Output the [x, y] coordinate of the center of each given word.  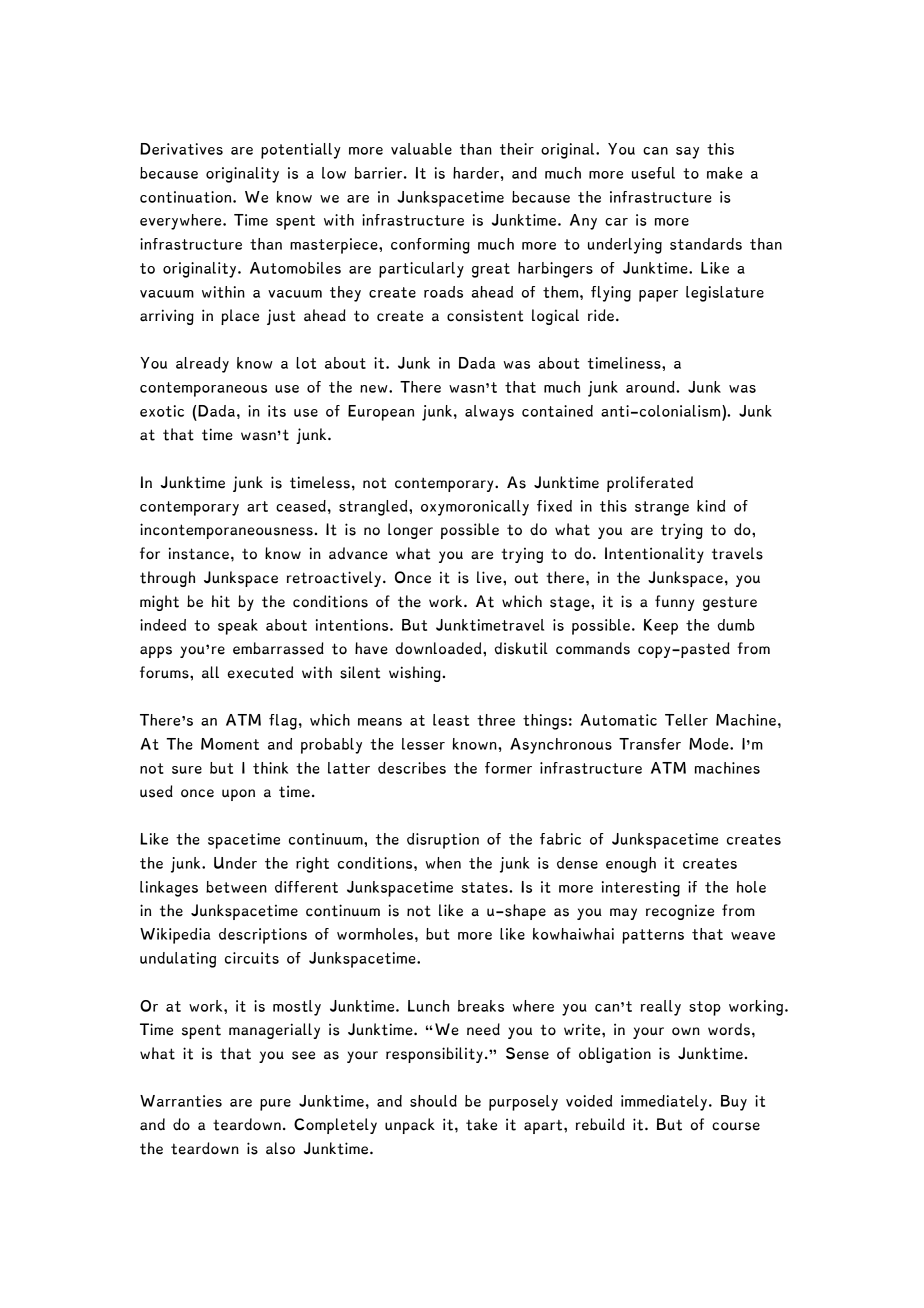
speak [238, 627]
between [236, 887]
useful [653, 173]
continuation [187, 197]
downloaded [440, 648]
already [202, 365]
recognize [680, 912]
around [651, 387]
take [481, 1124]
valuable [421, 149]
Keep [661, 627]
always [489, 413]
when [443, 863]
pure [275, 1105]
